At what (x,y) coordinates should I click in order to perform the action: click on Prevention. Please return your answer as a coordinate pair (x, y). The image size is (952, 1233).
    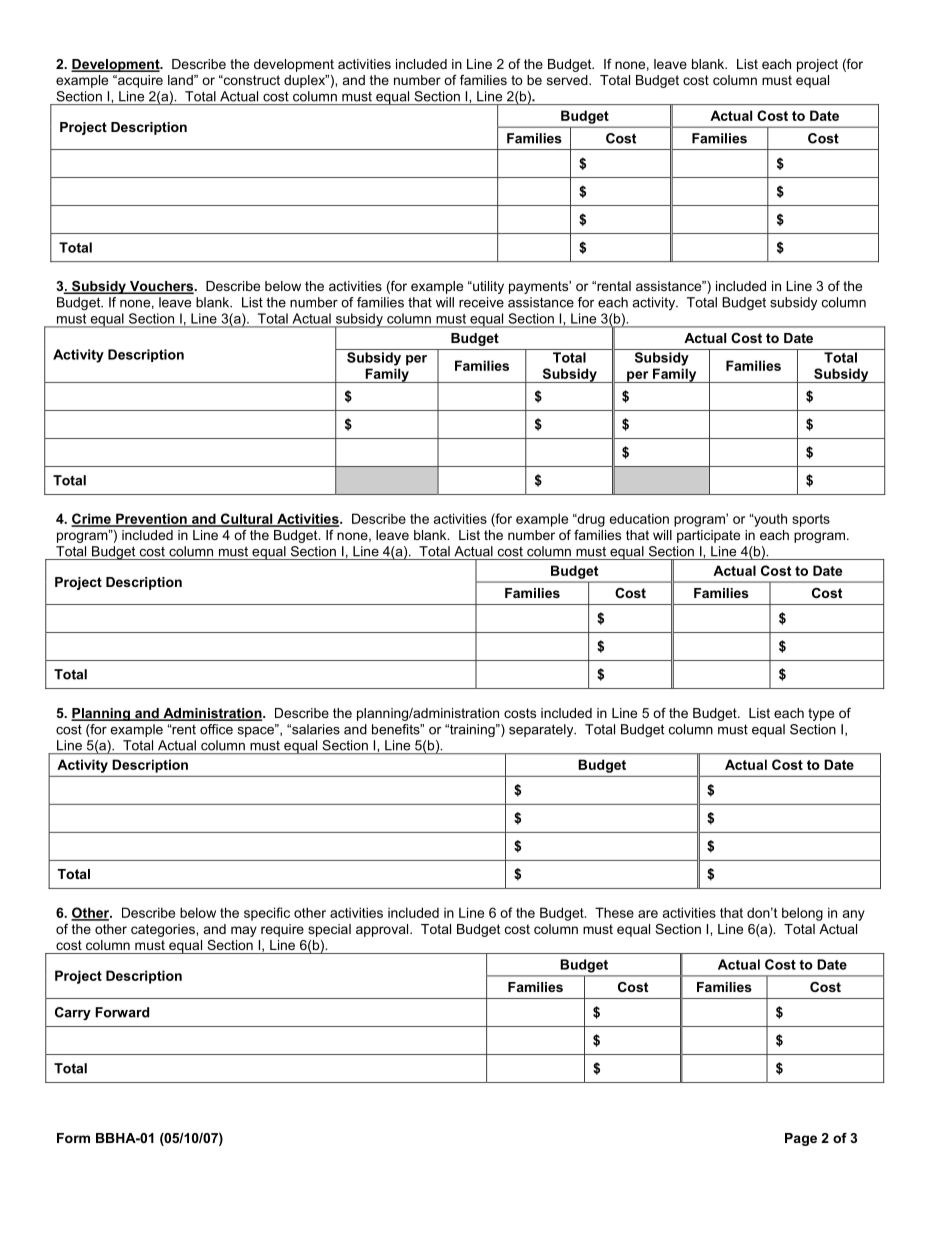
    Looking at the image, I should click on (151, 519).
